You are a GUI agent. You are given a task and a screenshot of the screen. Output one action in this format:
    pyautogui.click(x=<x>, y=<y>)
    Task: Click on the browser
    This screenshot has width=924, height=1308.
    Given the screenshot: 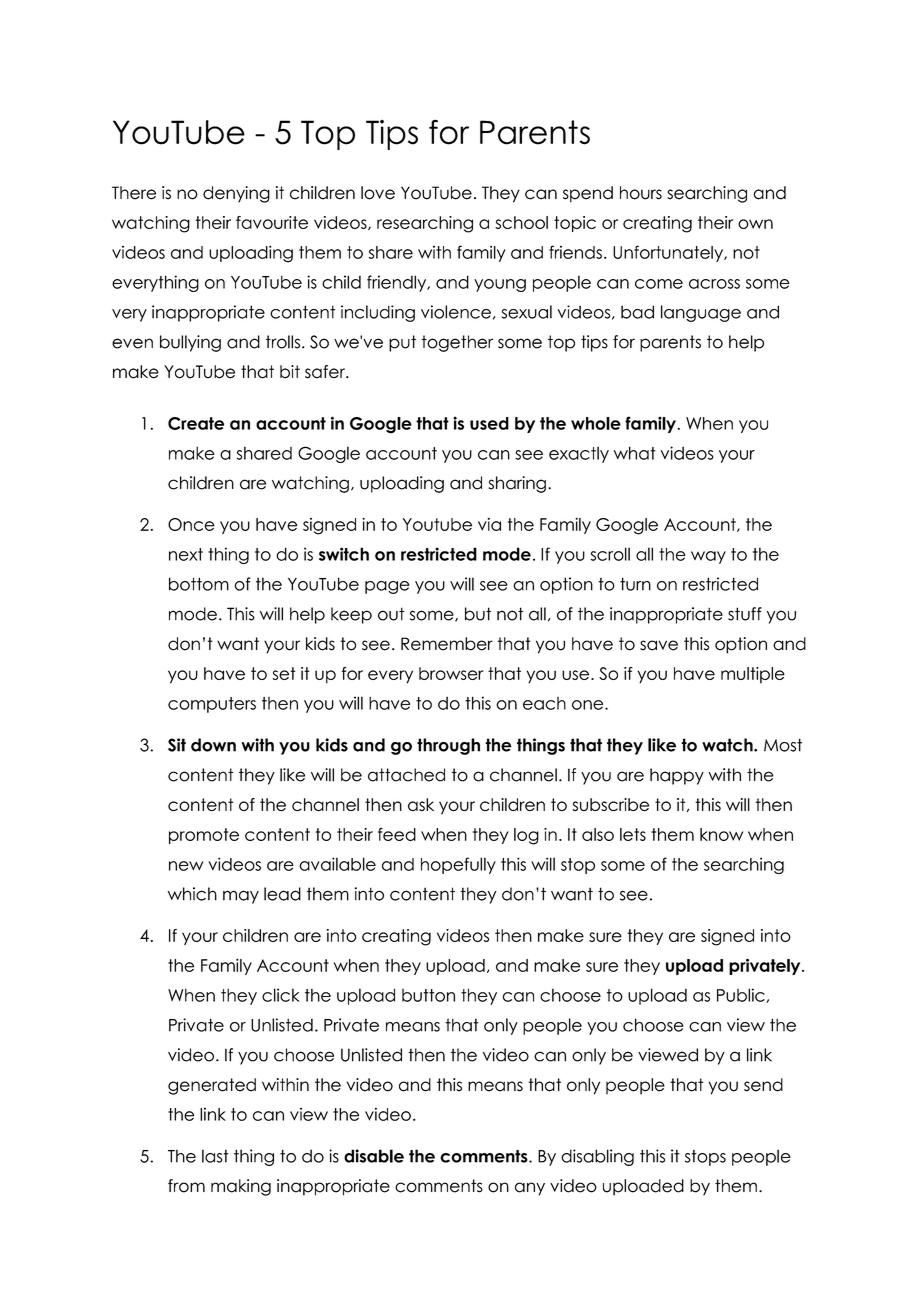 What is the action you would take?
    pyautogui.click(x=451, y=673)
